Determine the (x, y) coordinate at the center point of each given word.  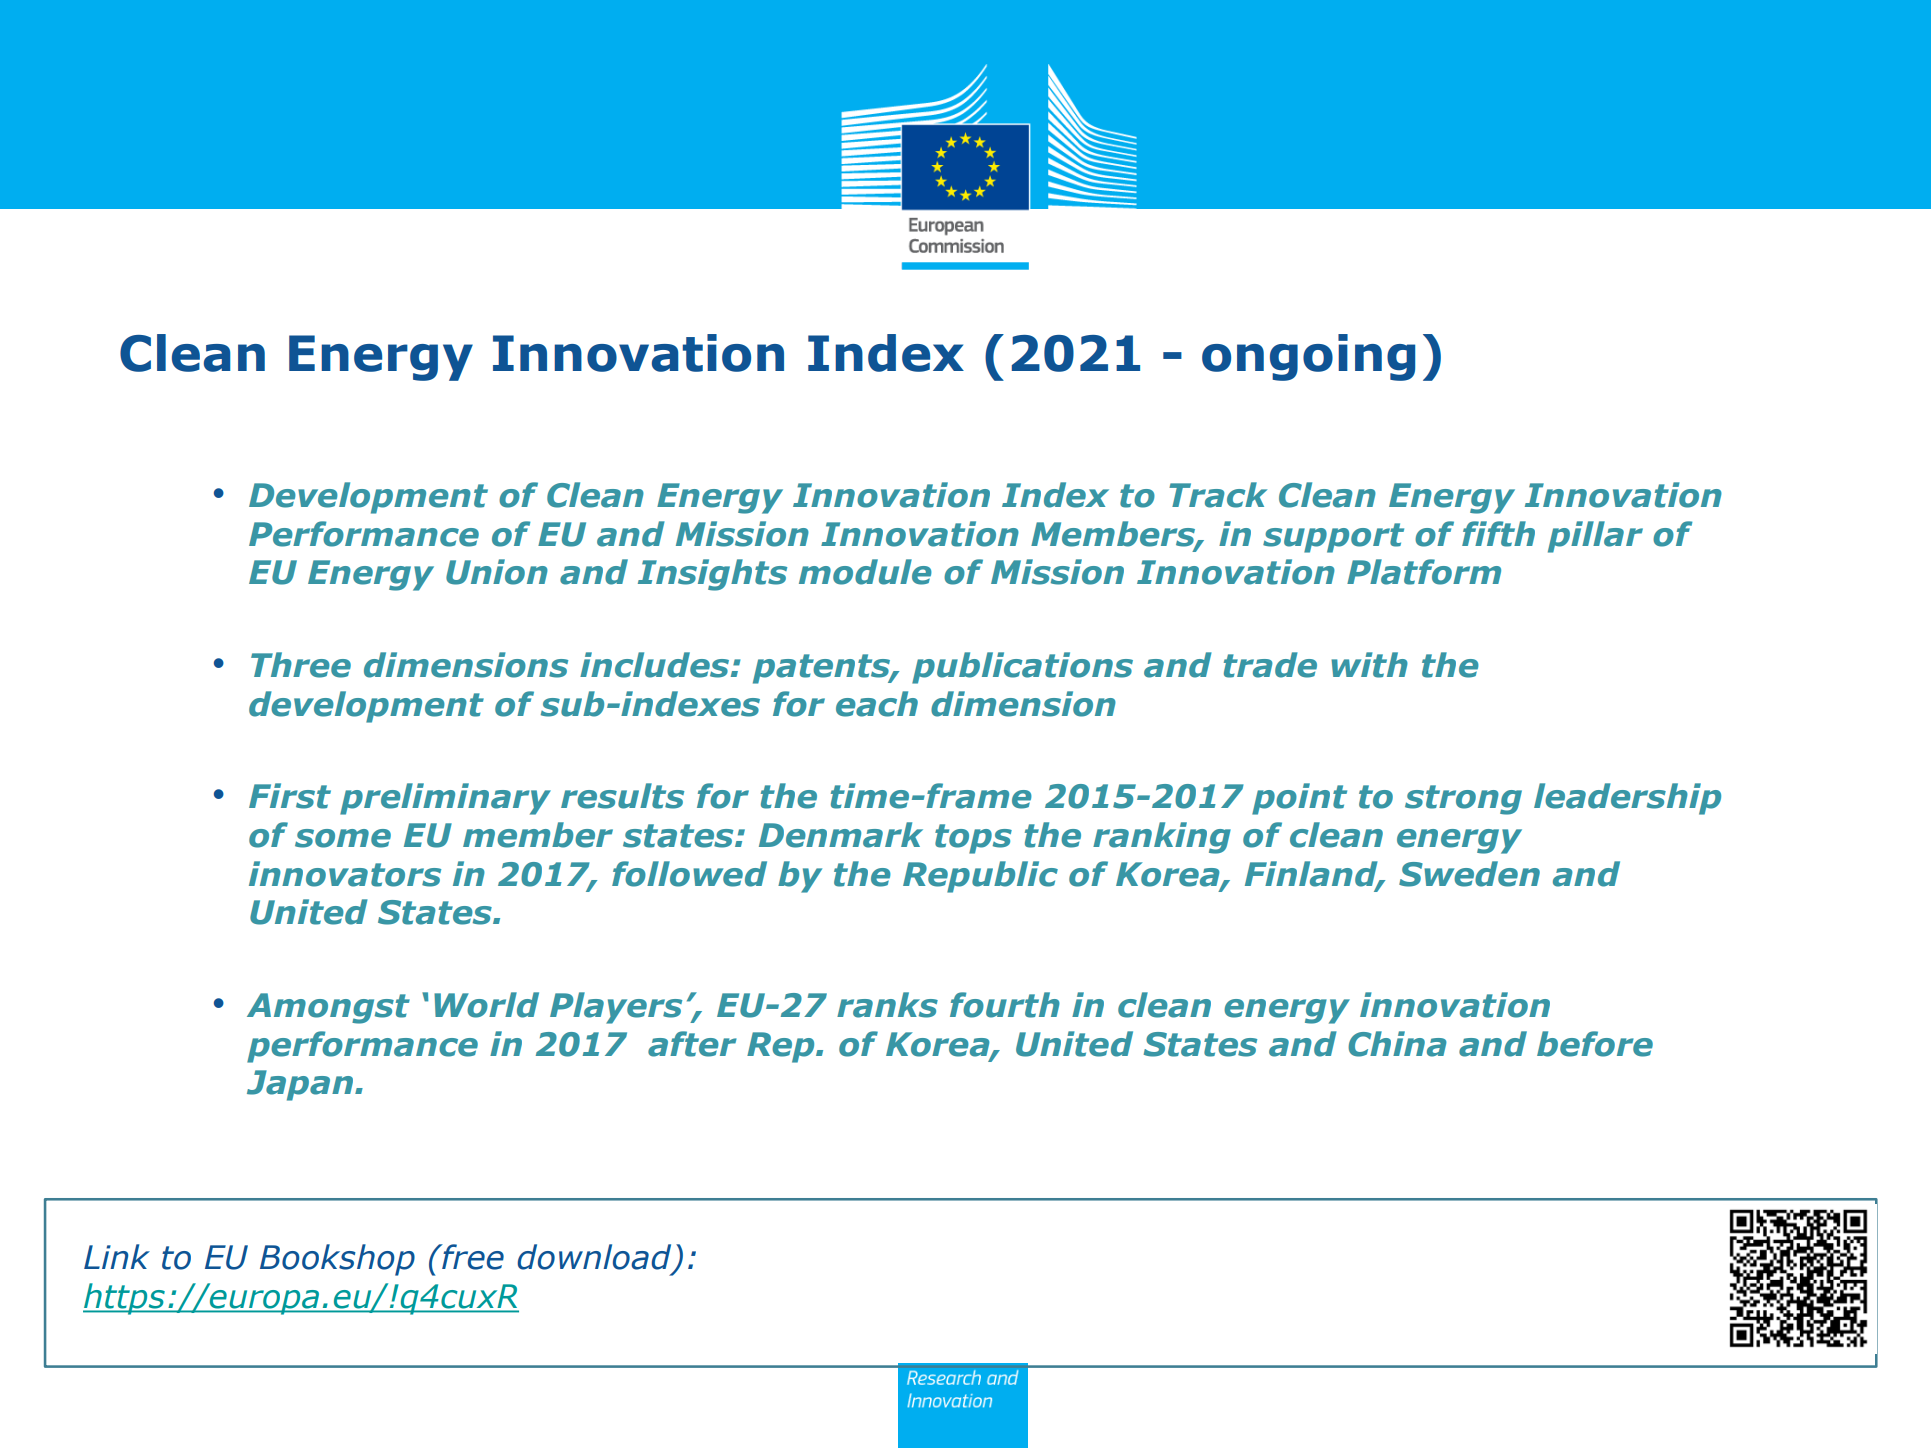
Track (1218, 495)
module (865, 572)
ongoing (1308, 357)
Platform (1424, 572)
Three (301, 665)
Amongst (328, 1008)
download (595, 1258)
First (290, 796)
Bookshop (337, 1260)
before (1595, 1044)
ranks (887, 1005)
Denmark (841, 835)
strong (1463, 800)
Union (497, 572)
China (1397, 1044)
